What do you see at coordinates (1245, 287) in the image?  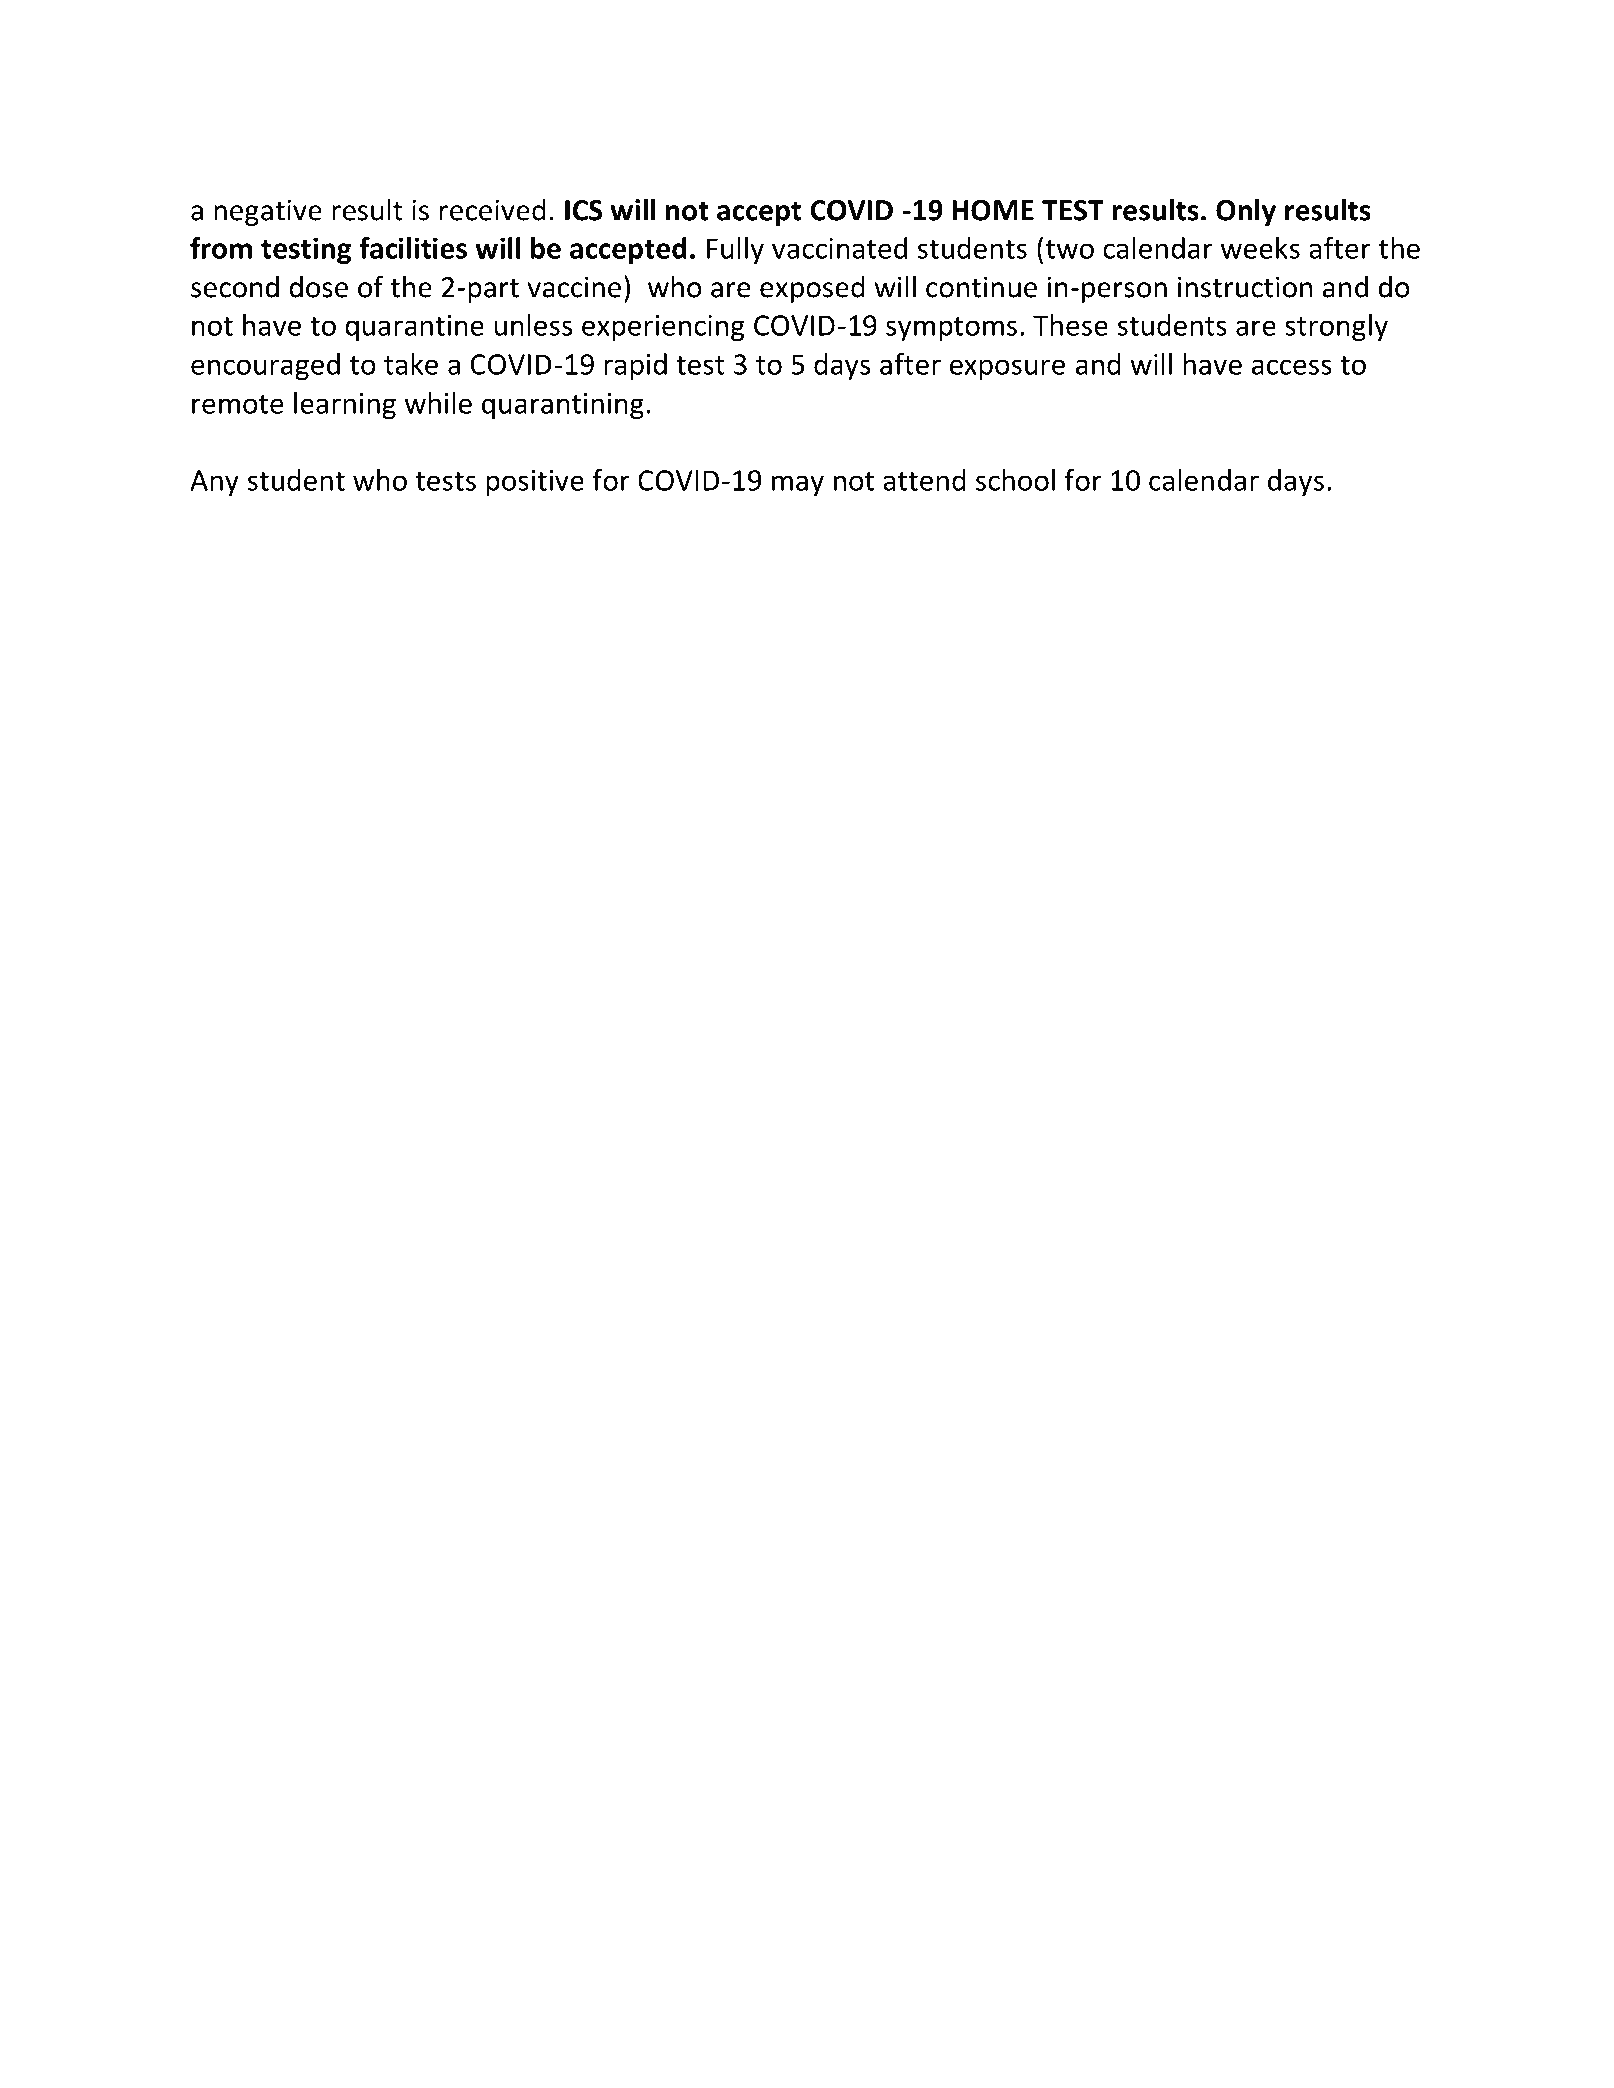 I see `instruction` at bounding box center [1245, 287].
